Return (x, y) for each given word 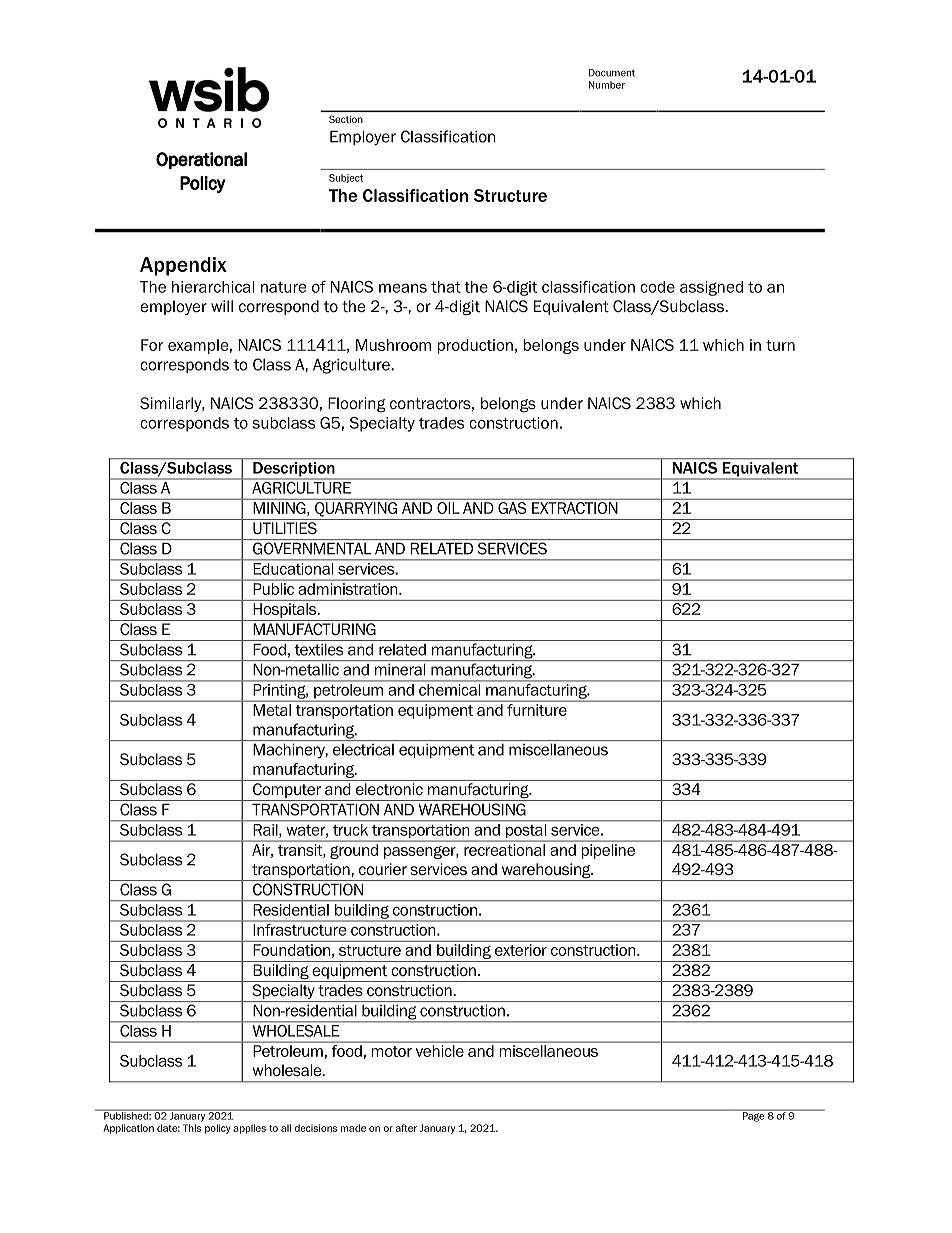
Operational (201, 160)
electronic (389, 789)
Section (346, 119)
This (192, 1128)
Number (607, 85)
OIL (448, 508)
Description (294, 469)
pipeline (608, 851)
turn (780, 345)
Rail (267, 831)
